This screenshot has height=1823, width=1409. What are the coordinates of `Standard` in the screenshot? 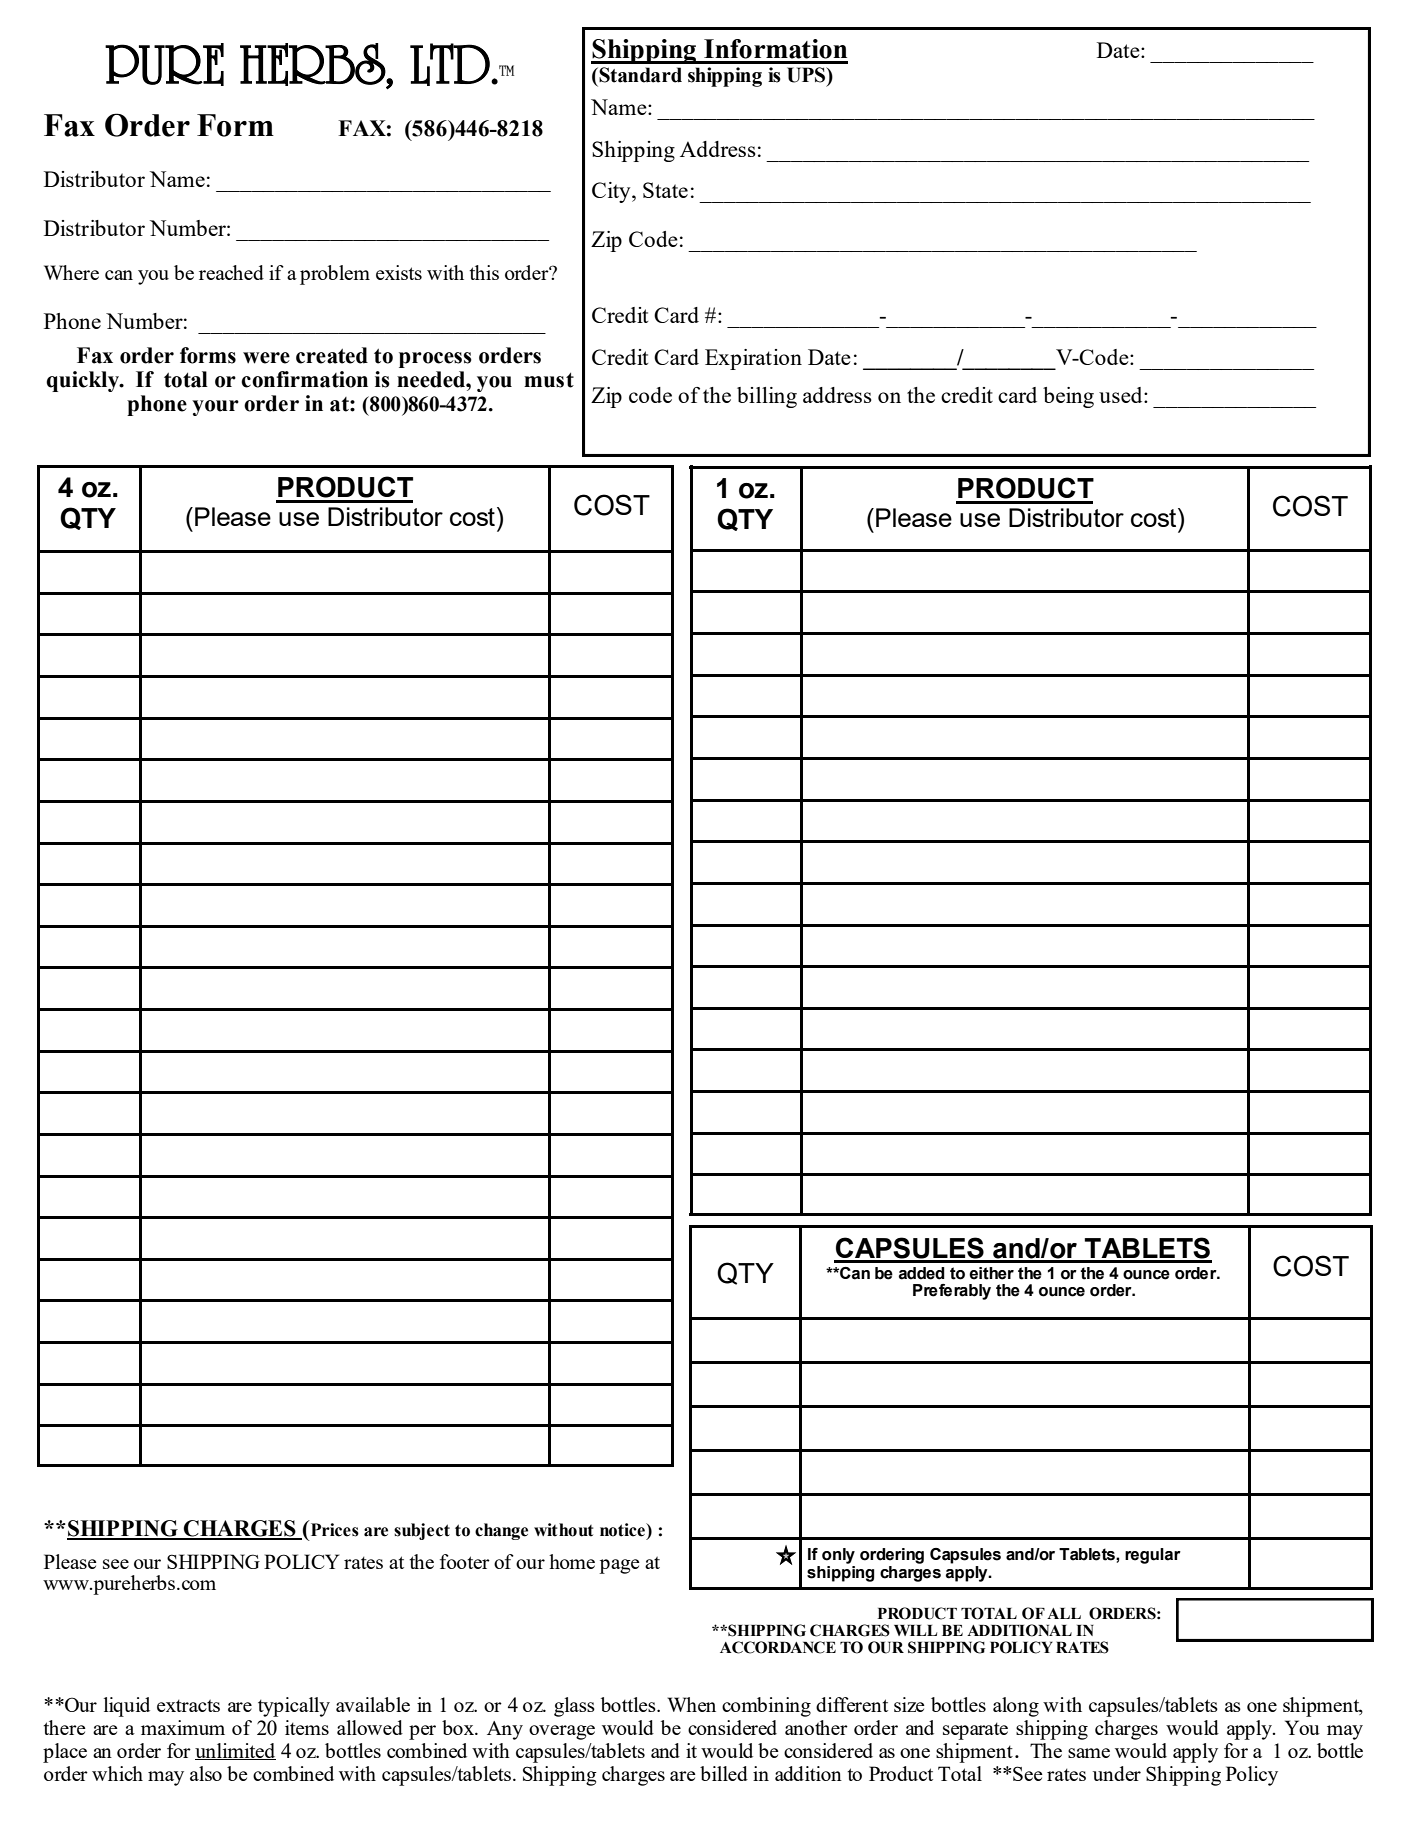 It's located at (640, 75).
